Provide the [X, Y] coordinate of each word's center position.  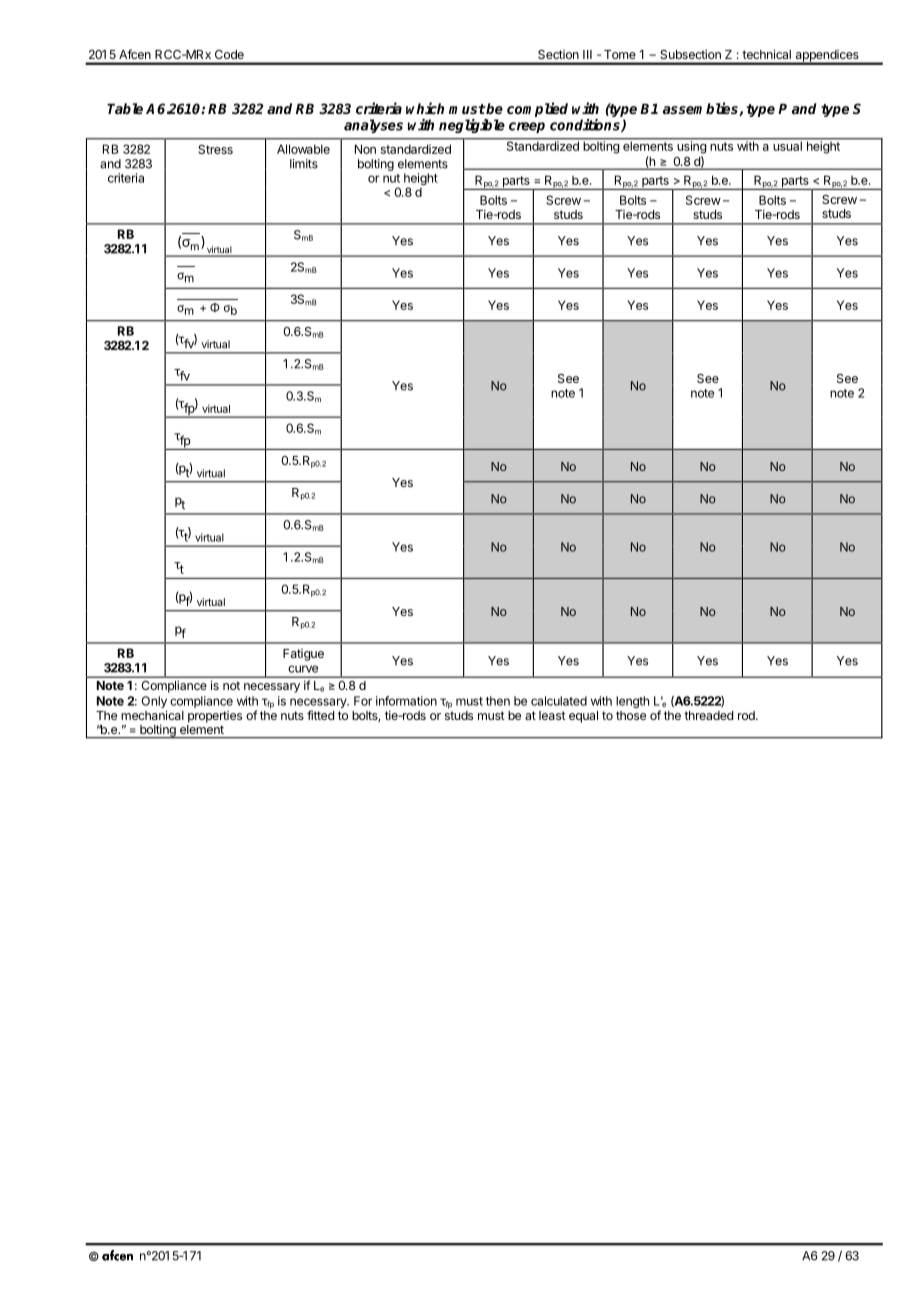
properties [215, 717]
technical [767, 54]
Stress [215, 149]
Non [365, 149]
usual [787, 145]
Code [229, 54]
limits [304, 164]
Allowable [303, 149]
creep [527, 127]
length [632, 702]
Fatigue [303, 655]
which [425, 108]
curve [303, 669]
